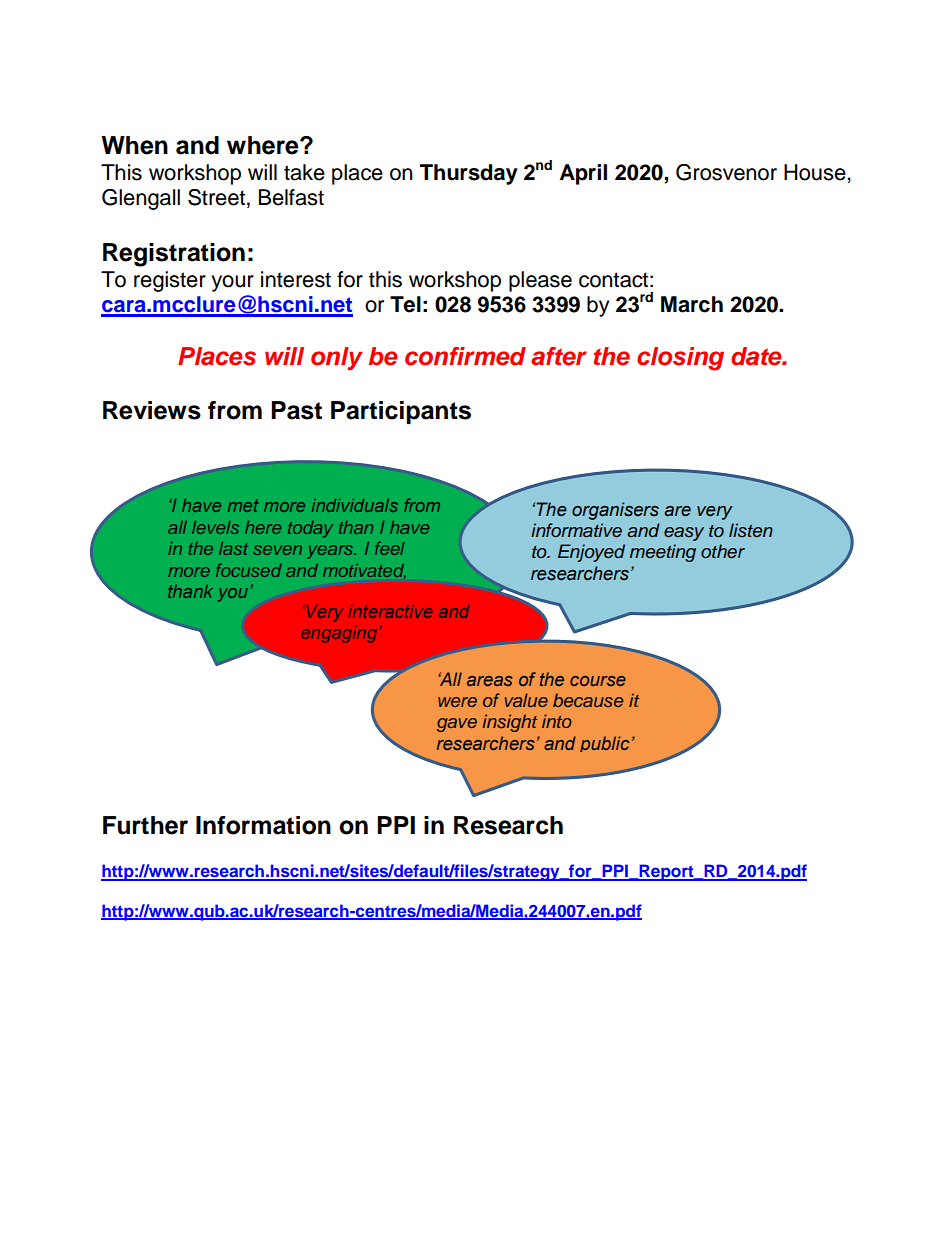 Image resolution: width=952 pixels, height=1233 pixels. What do you see at coordinates (751, 530) in the document?
I see `listen` at bounding box center [751, 530].
